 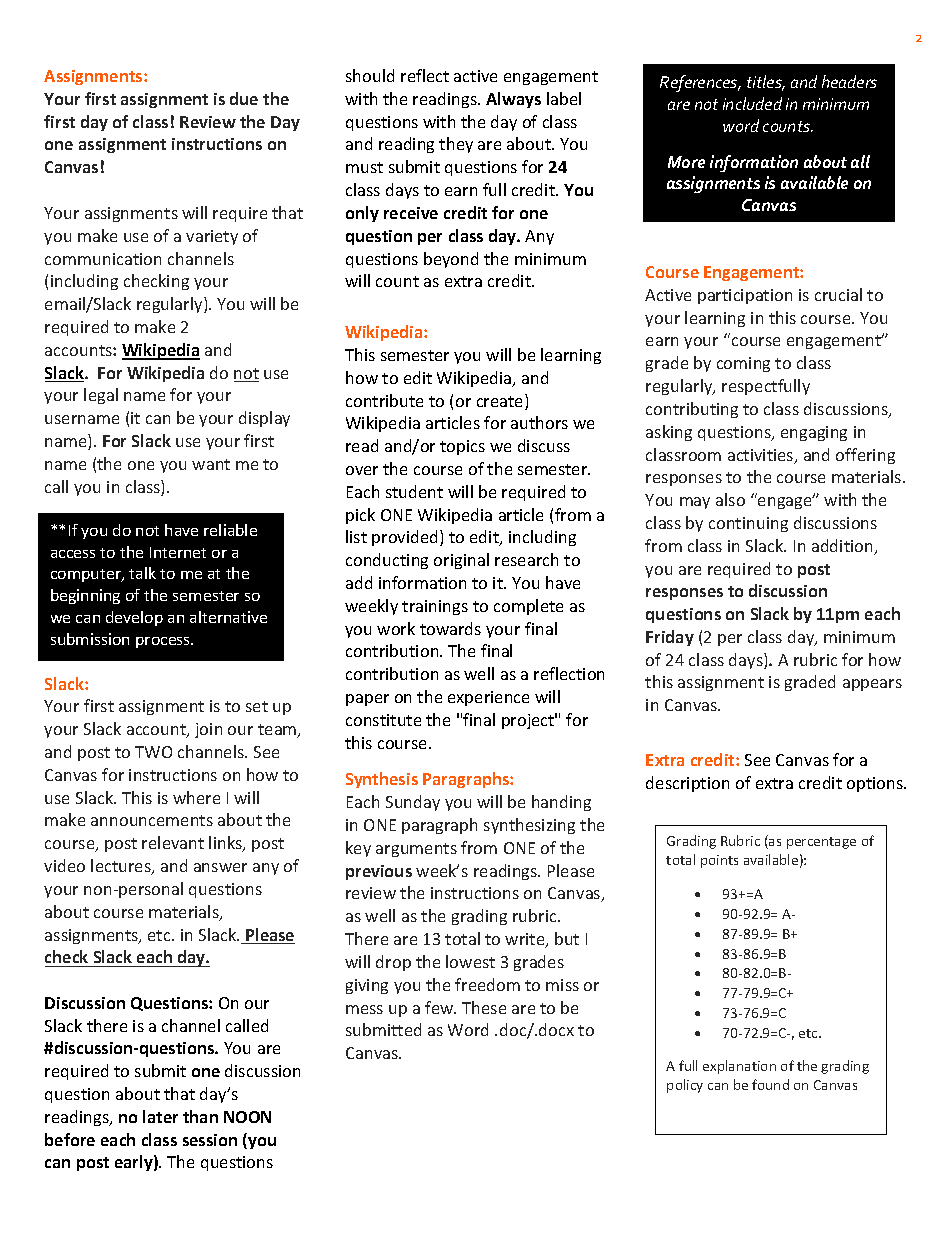 What do you see at coordinates (762, 456) in the document?
I see `activities` at bounding box center [762, 456].
